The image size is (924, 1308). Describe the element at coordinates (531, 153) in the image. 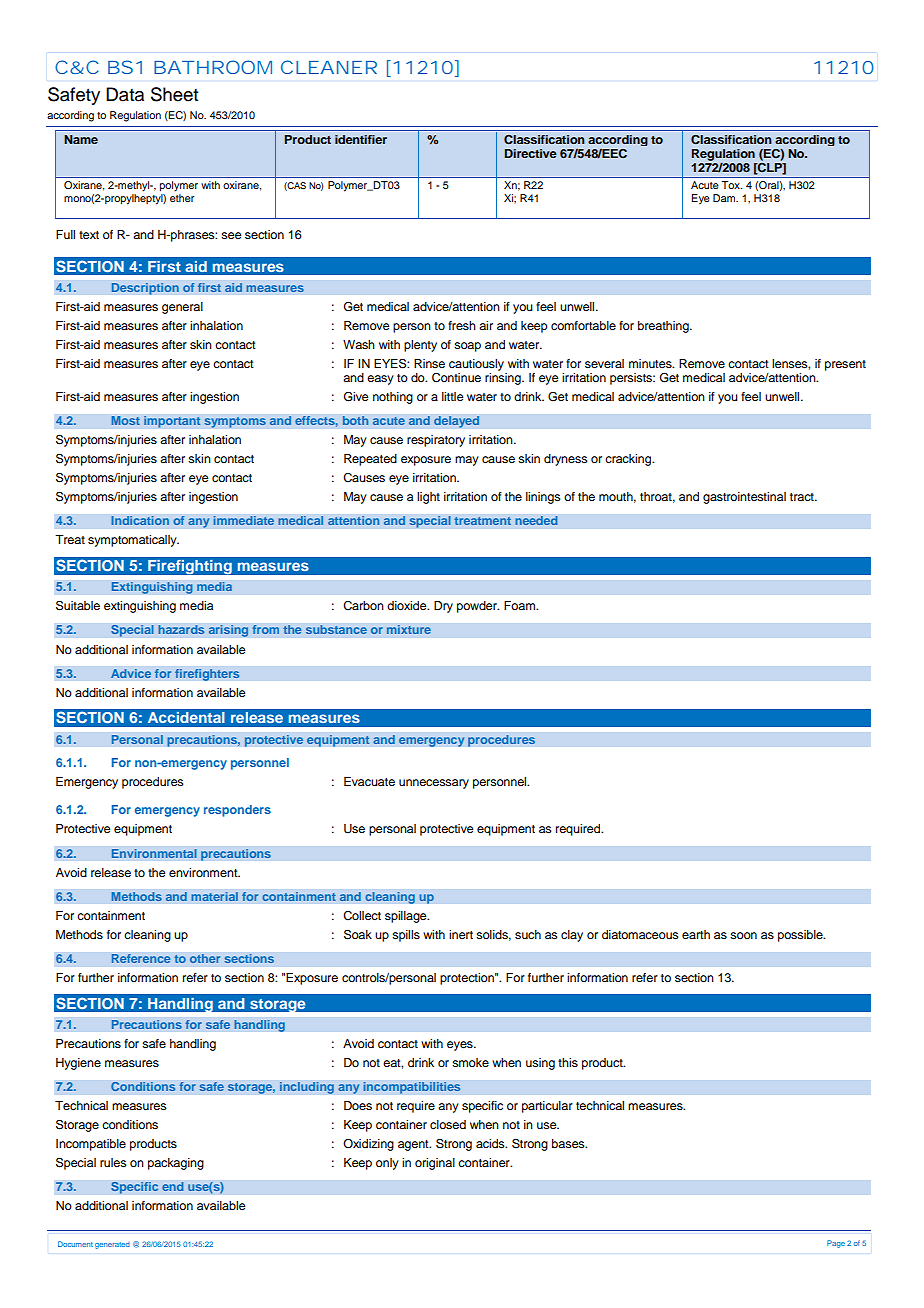

I see `Directive` at that location.
